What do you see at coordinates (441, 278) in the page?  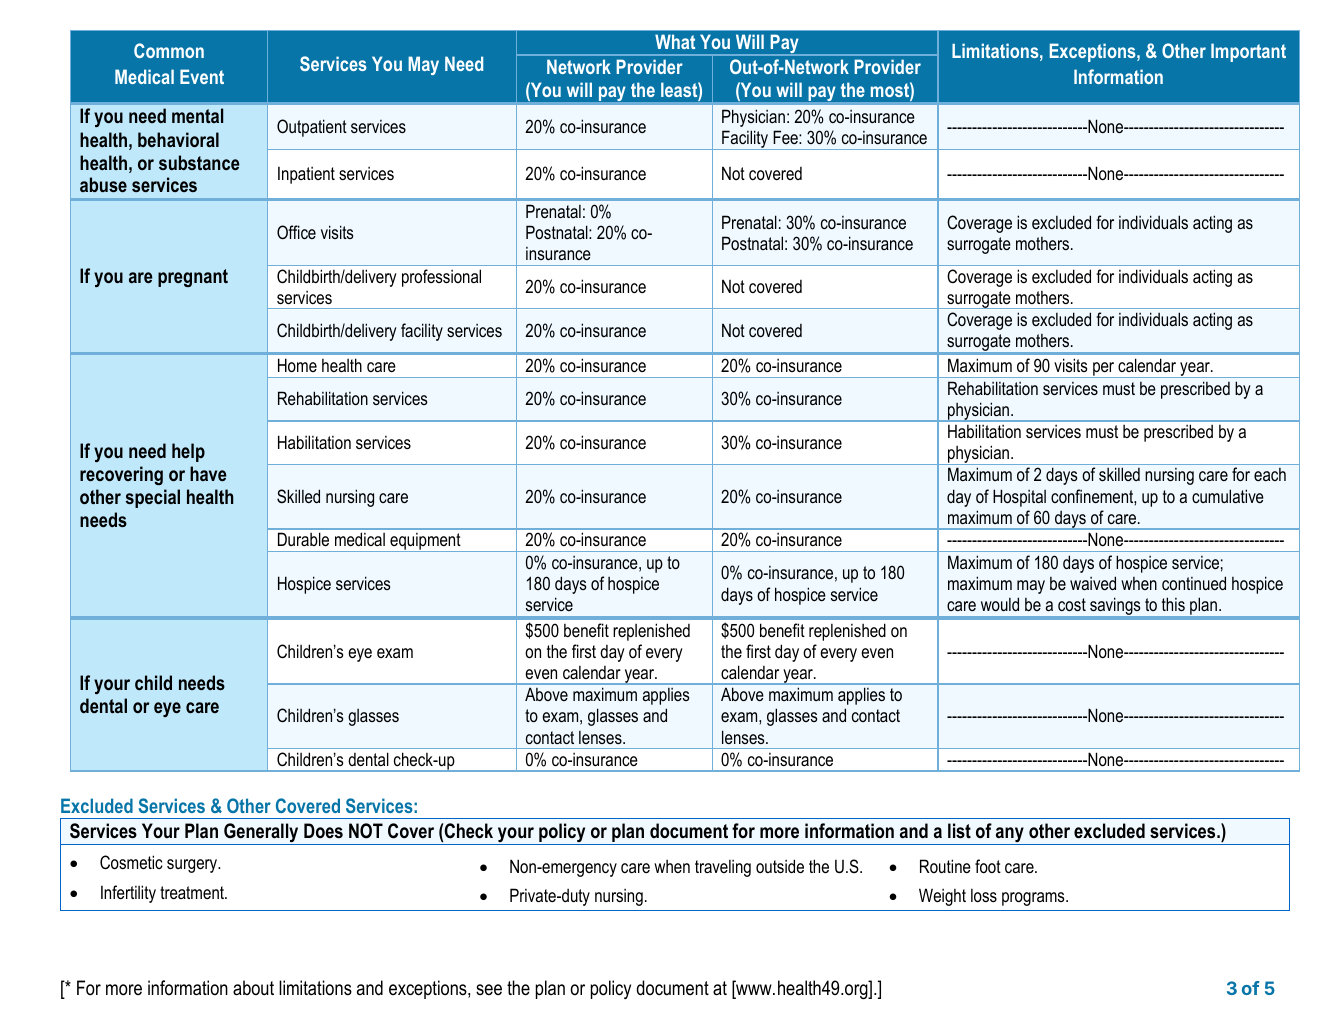 I see `professional` at bounding box center [441, 278].
